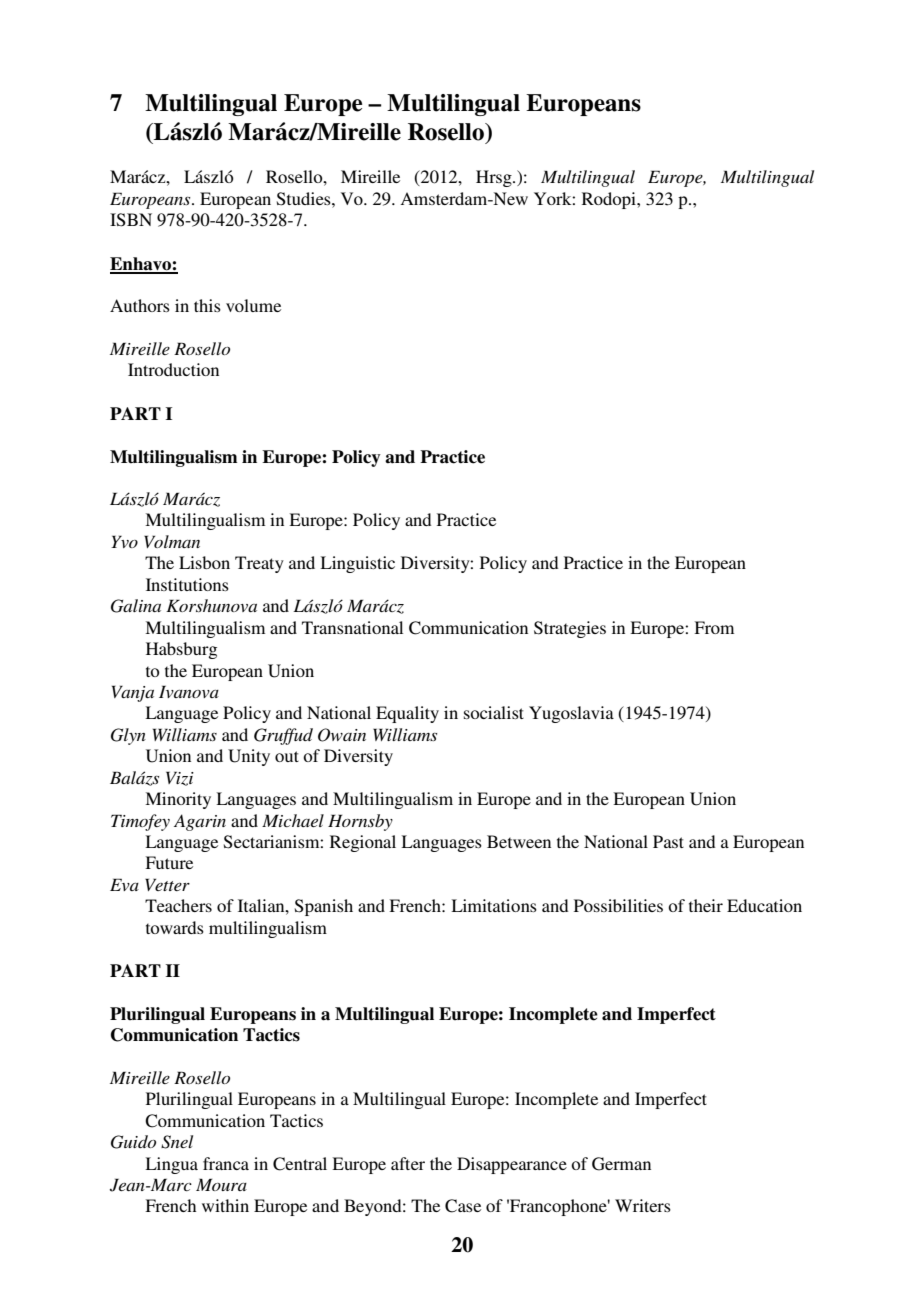  Describe the element at coordinates (133, 693) in the screenshot. I see `Vanja` at that location.
